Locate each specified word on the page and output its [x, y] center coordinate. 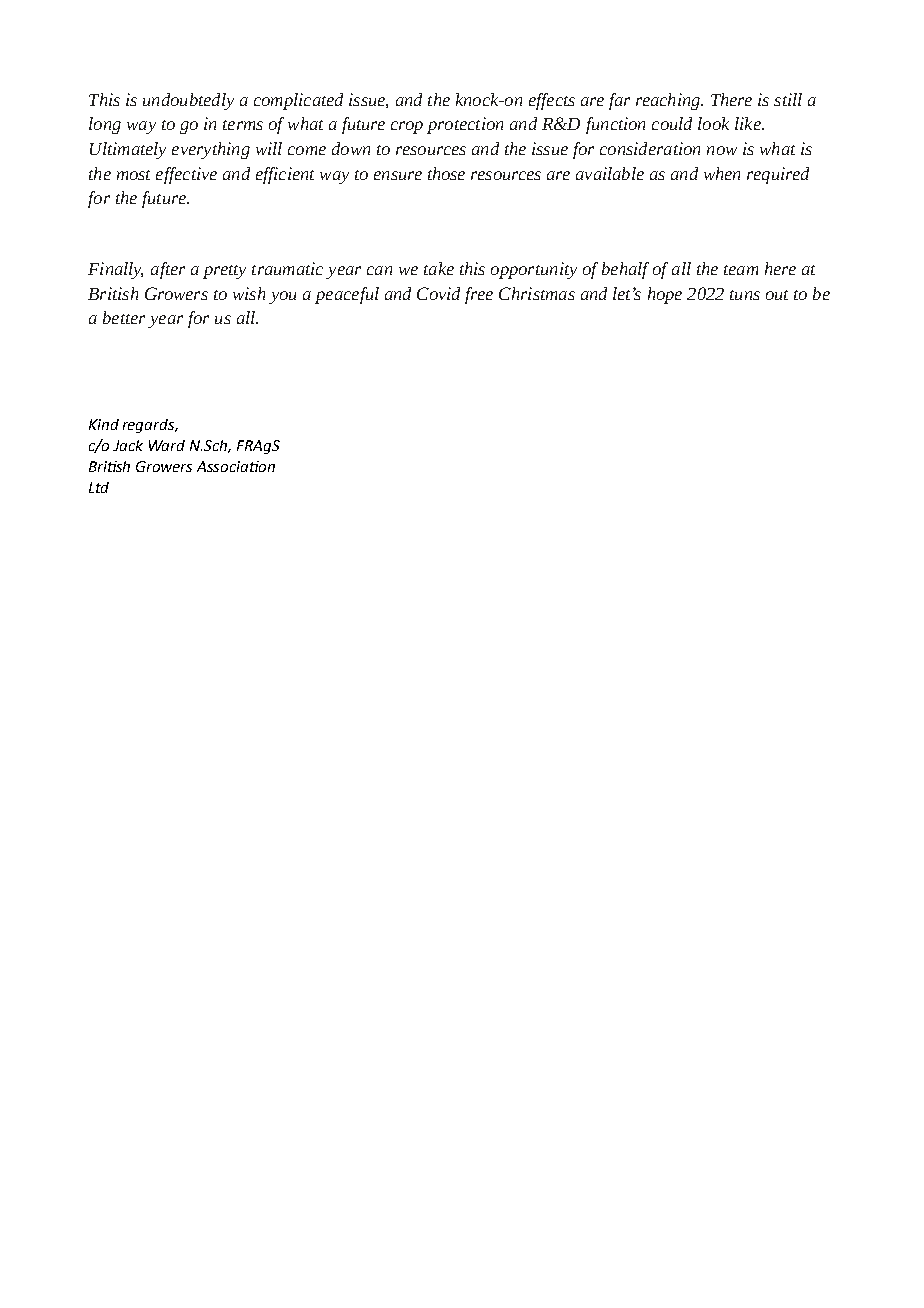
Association [236, 466]
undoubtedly [188, 101]
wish [249, 293]
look [713, 123]
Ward [167, 445]
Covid [438, 293]
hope [665, 295]
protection [465, 125]
